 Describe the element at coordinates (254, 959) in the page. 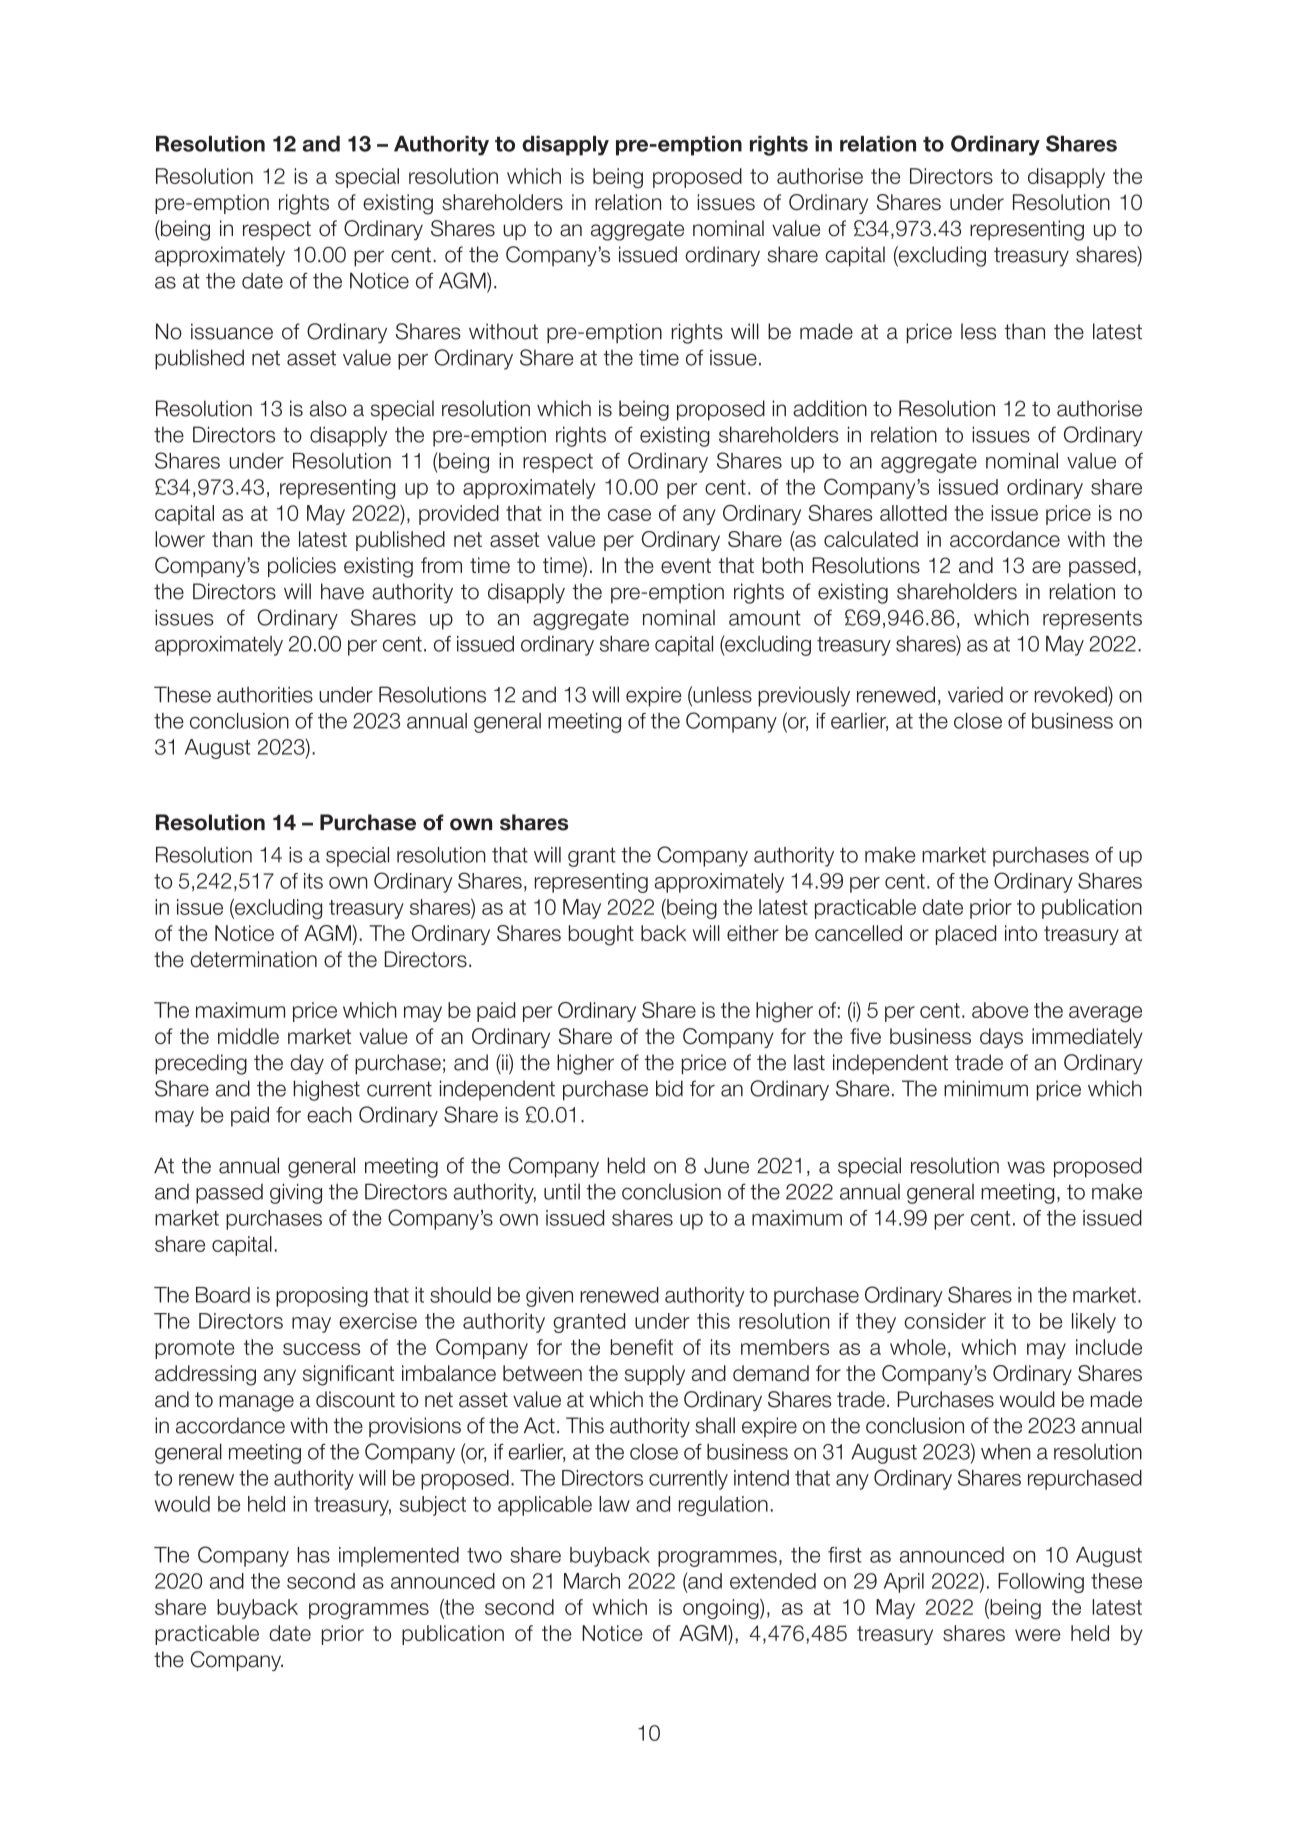

I see `determination` at that location.
